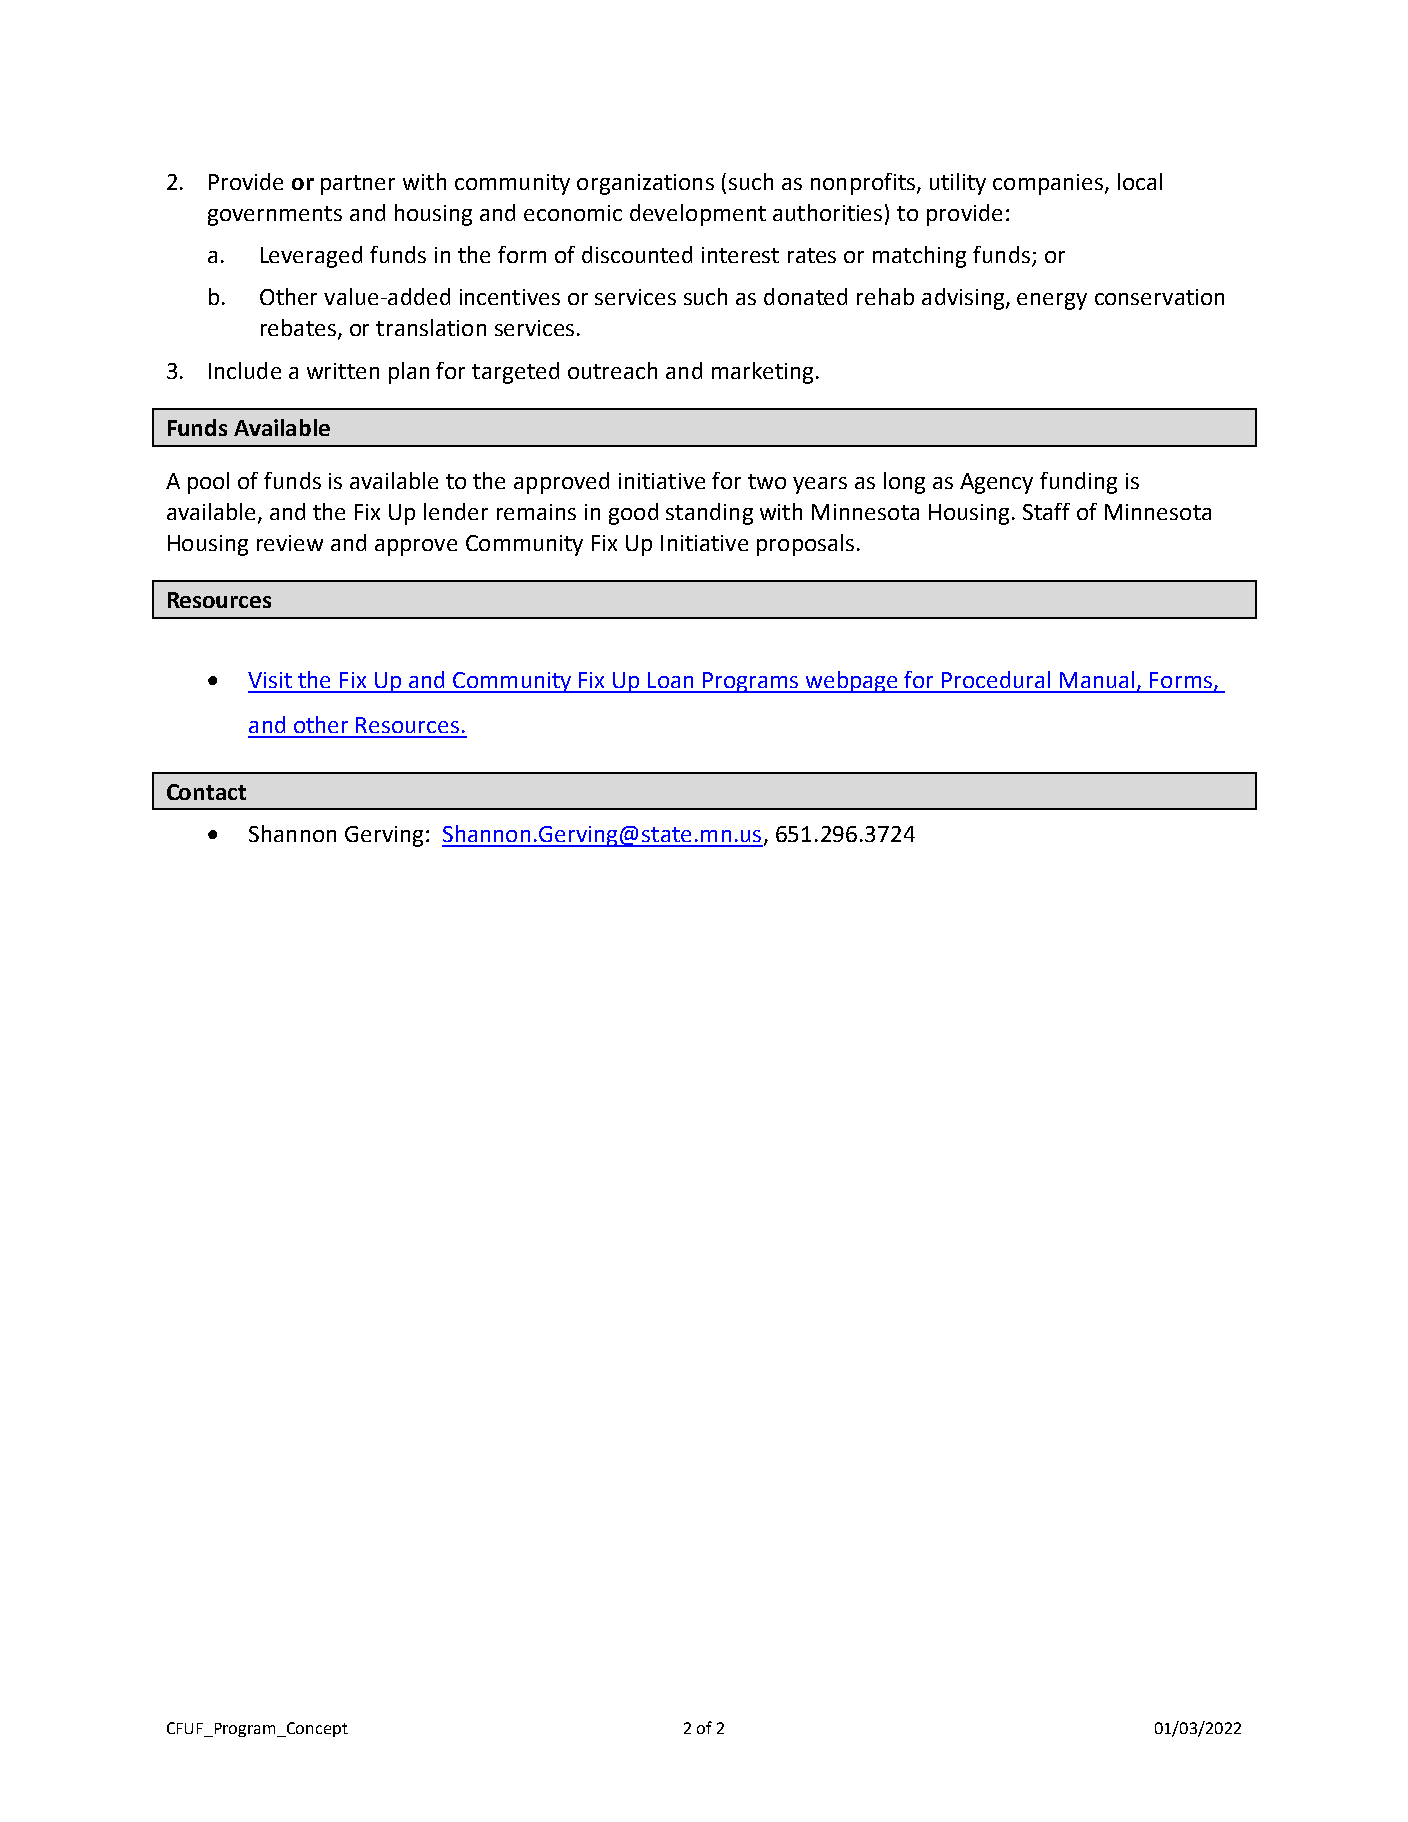 The image size is (1408, 1822). Describe the element at coordinates (852, 682) in the screenshot. I see `webpage` at that location.
